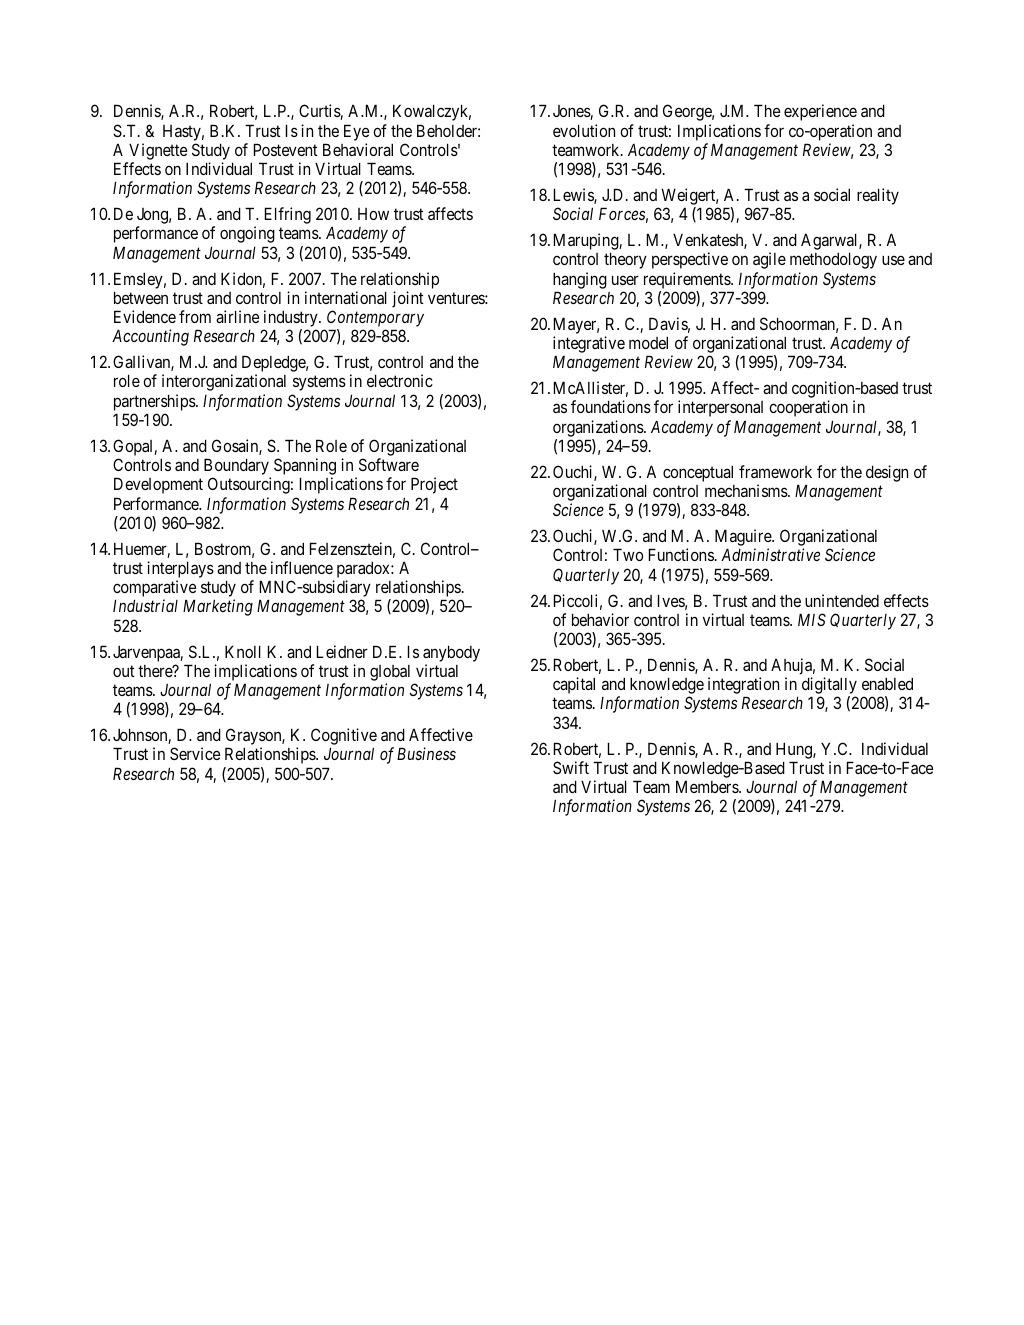 The height and width of the screenshot is (1325, 1024). What do you see at coordinates (344, 738) in the screenshot?
I see `Cognitive` at bounding box center [344, 738].
